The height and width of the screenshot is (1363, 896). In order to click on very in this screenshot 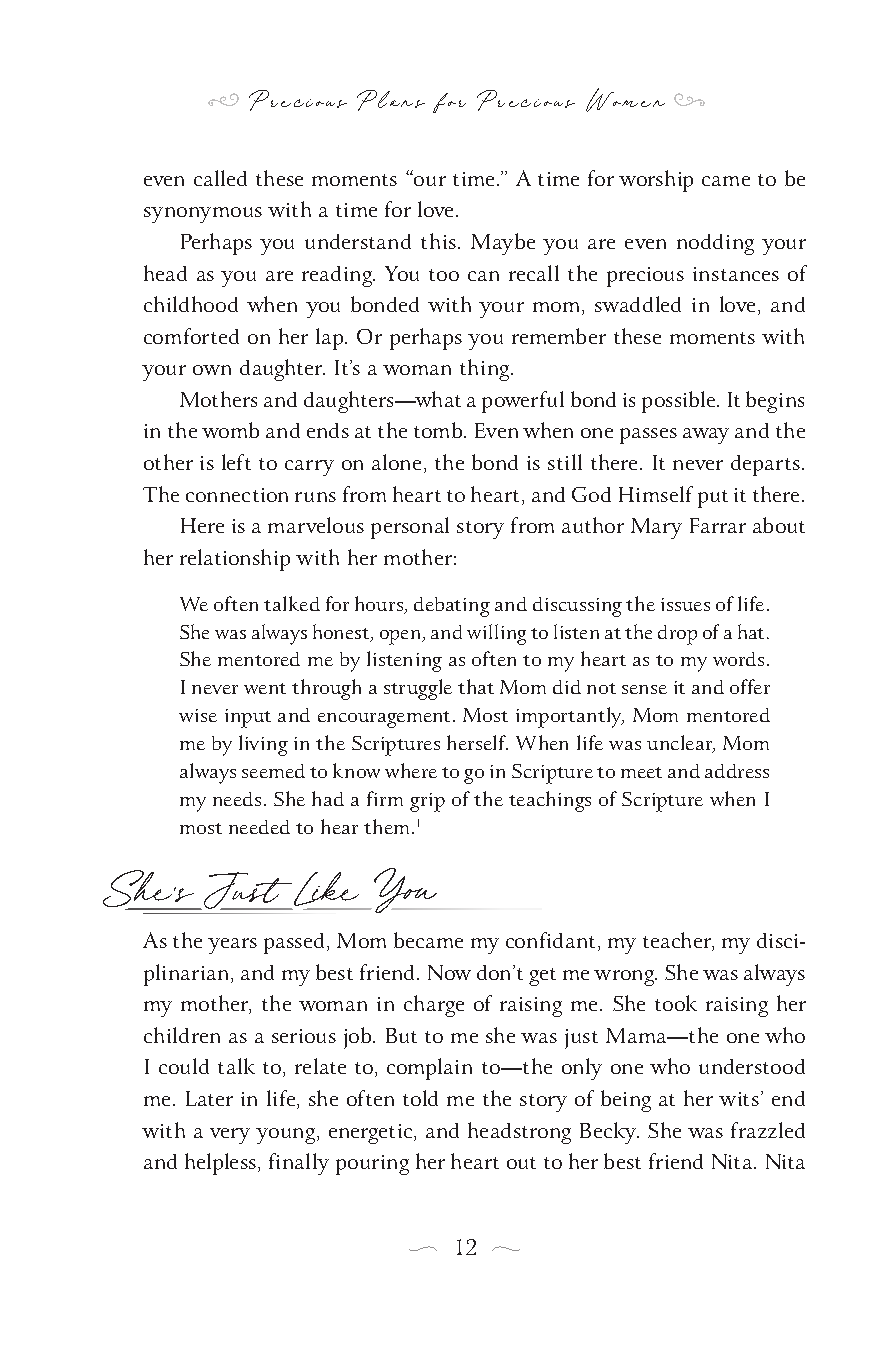, I will do `click(230, 1136)`.
